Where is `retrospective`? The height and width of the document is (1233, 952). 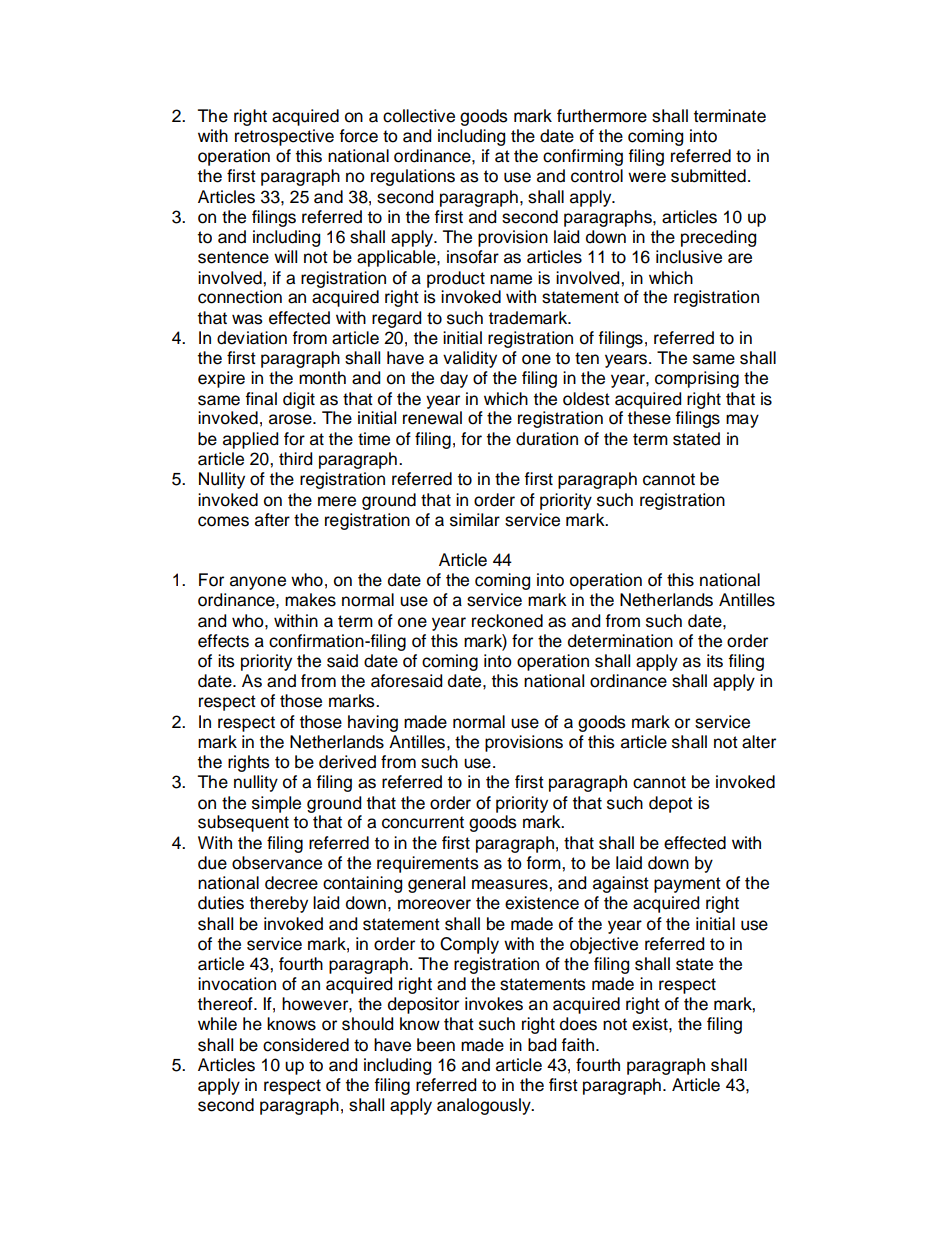
retrospective is located at coordinates (284, 137).
